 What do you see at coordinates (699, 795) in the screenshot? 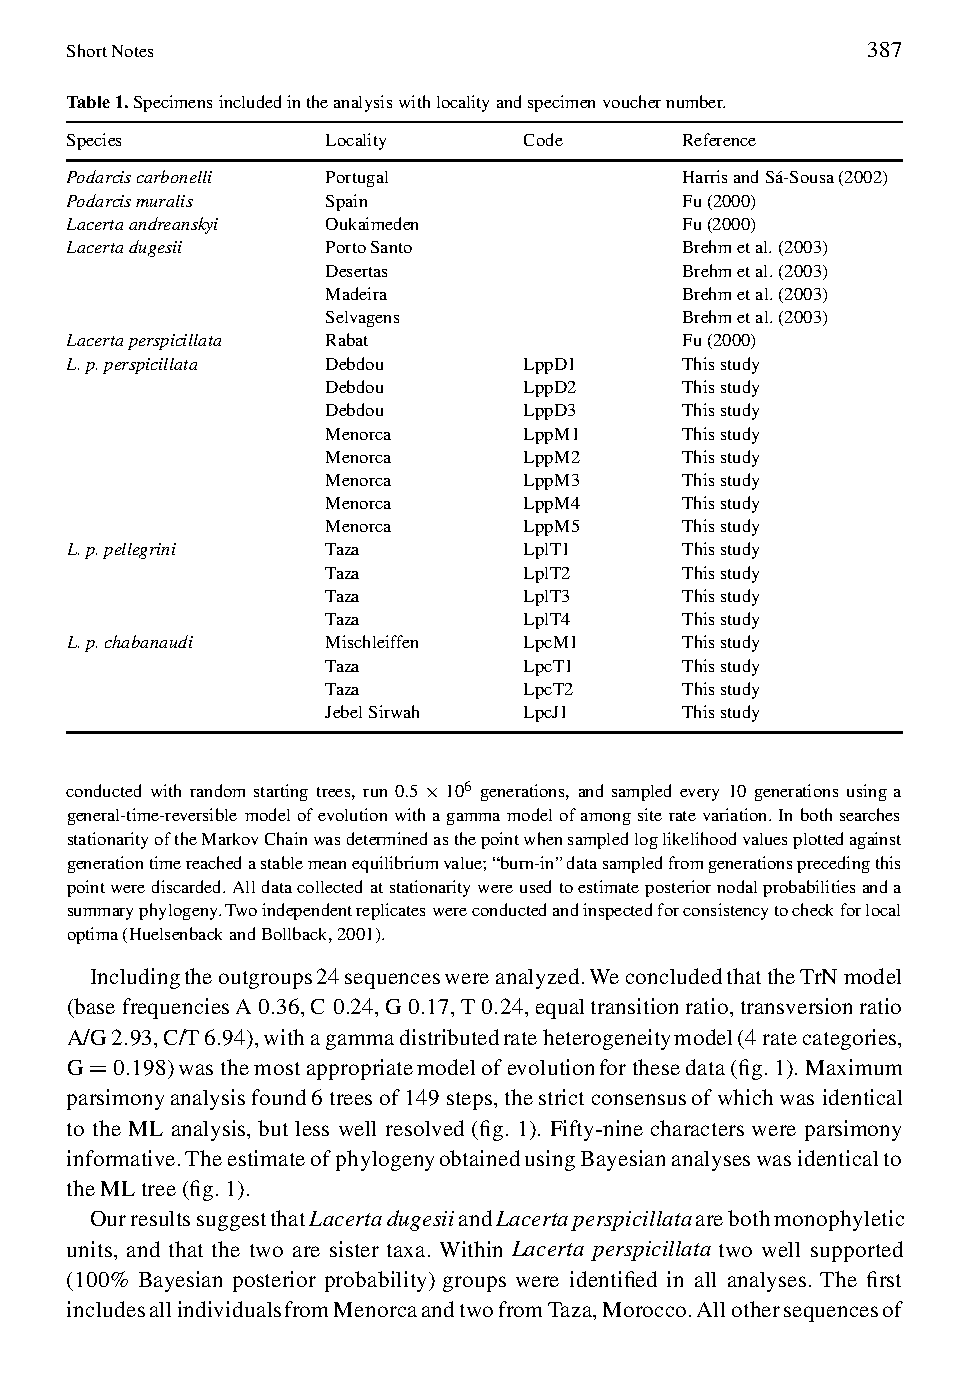
I see `every` at bounding box center [699, 795].
